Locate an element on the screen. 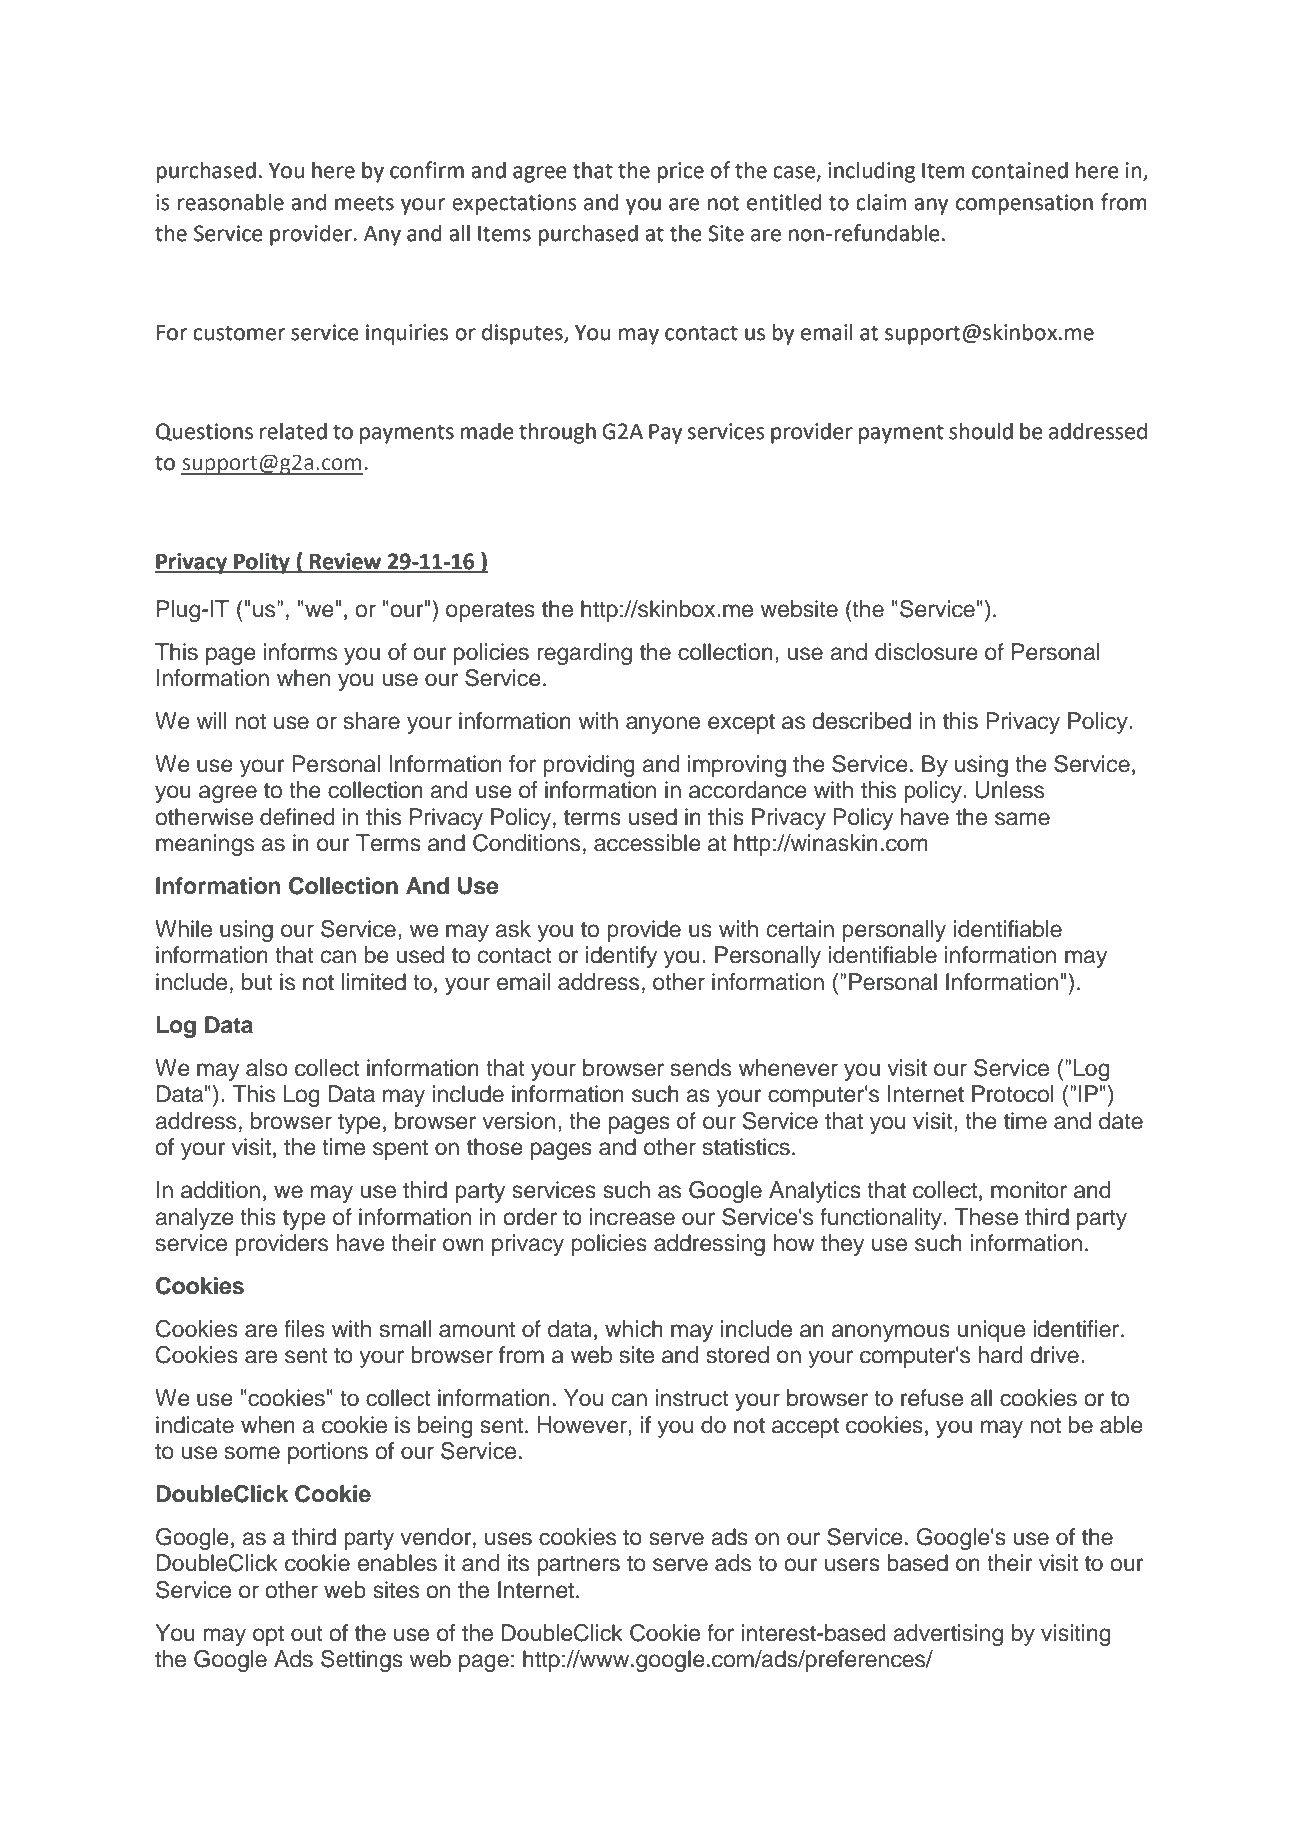  same is located at coordinates (1022, 819).
